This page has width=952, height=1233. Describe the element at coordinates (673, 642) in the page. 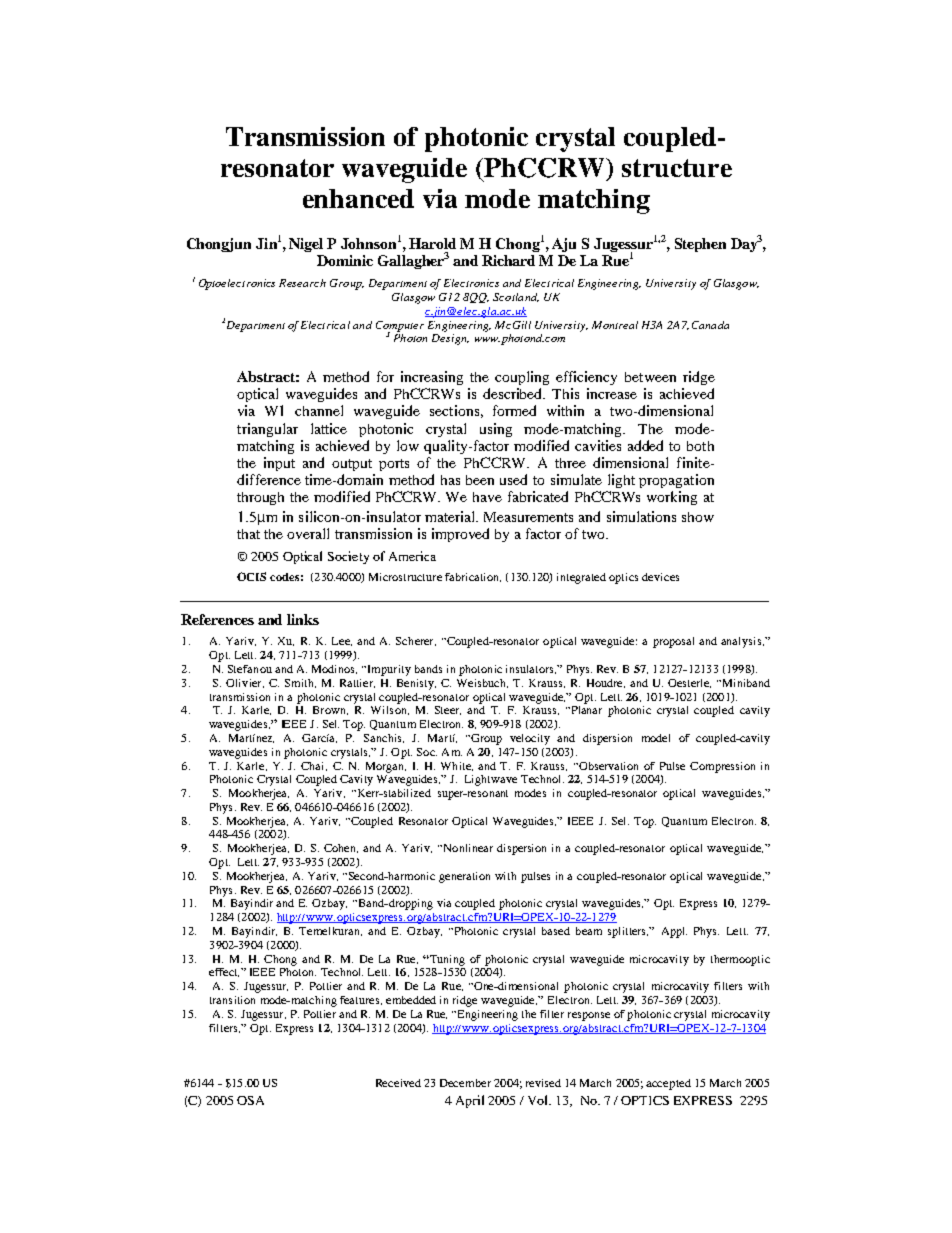

I see `proposal` at that location.
